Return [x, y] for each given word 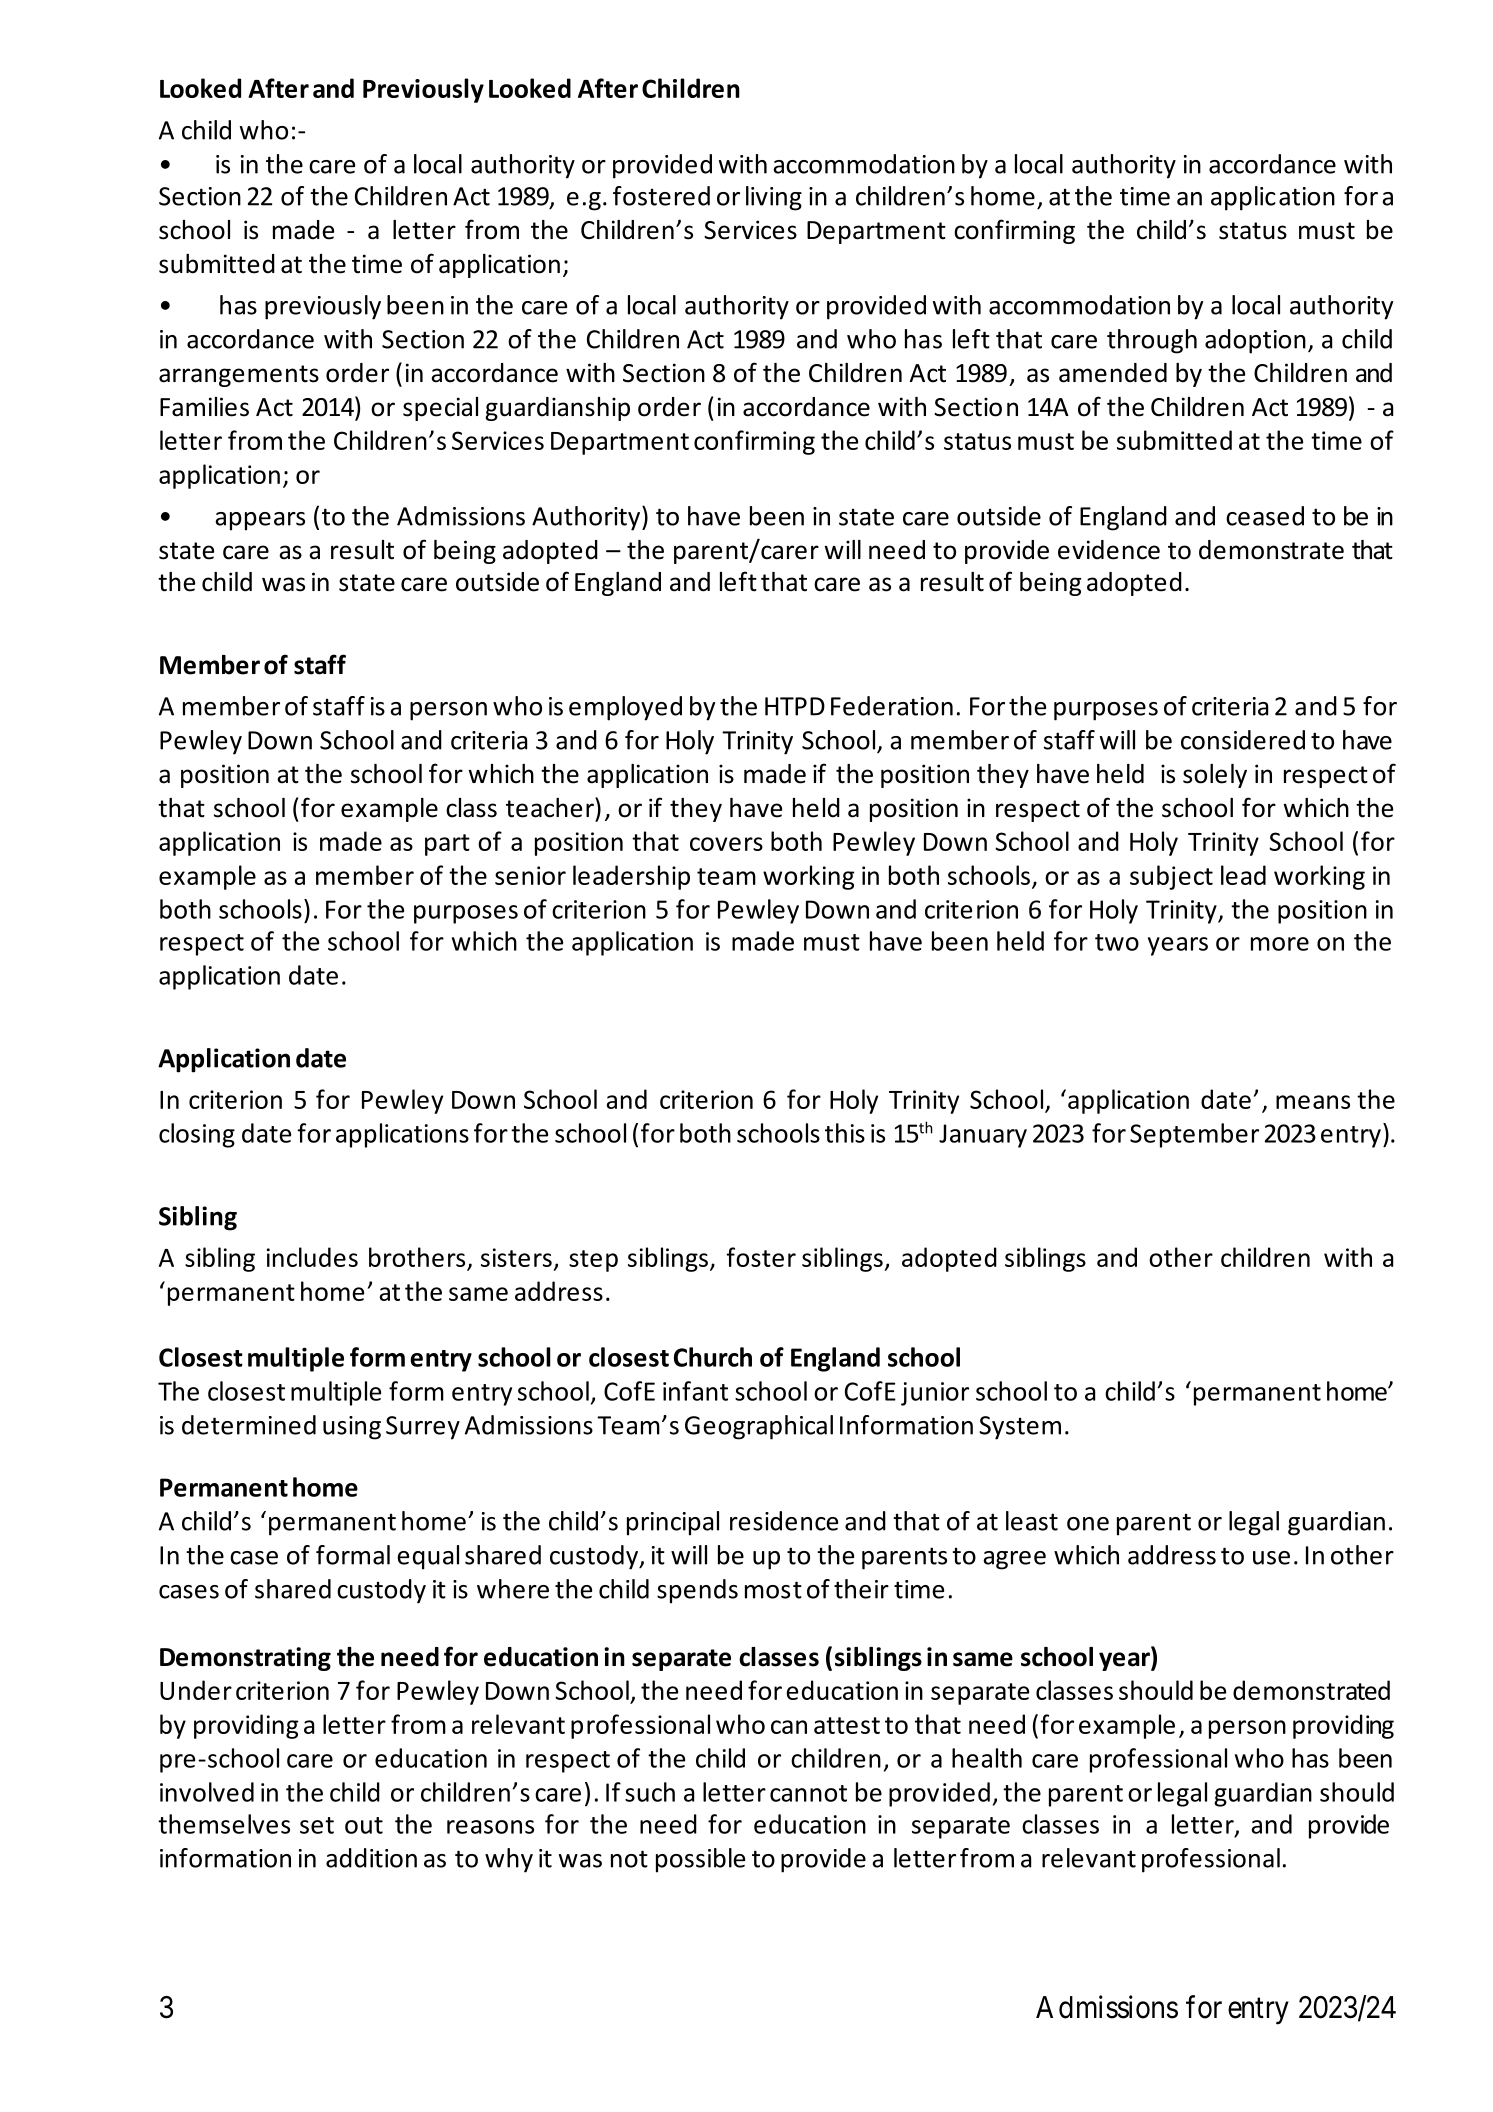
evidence [1109, 550]
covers [726, 844]
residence [784, 1521]
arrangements [239, 376]
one [1088, 1524]
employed [625, 708]
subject [1171, 877]
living [774, 198]
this [845, 1133]
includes [312, 1257]
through [1152, 341]
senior [530, 875]
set [317, 1825]
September [1194, 1135]
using [352, 1428]
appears [260, 521]
